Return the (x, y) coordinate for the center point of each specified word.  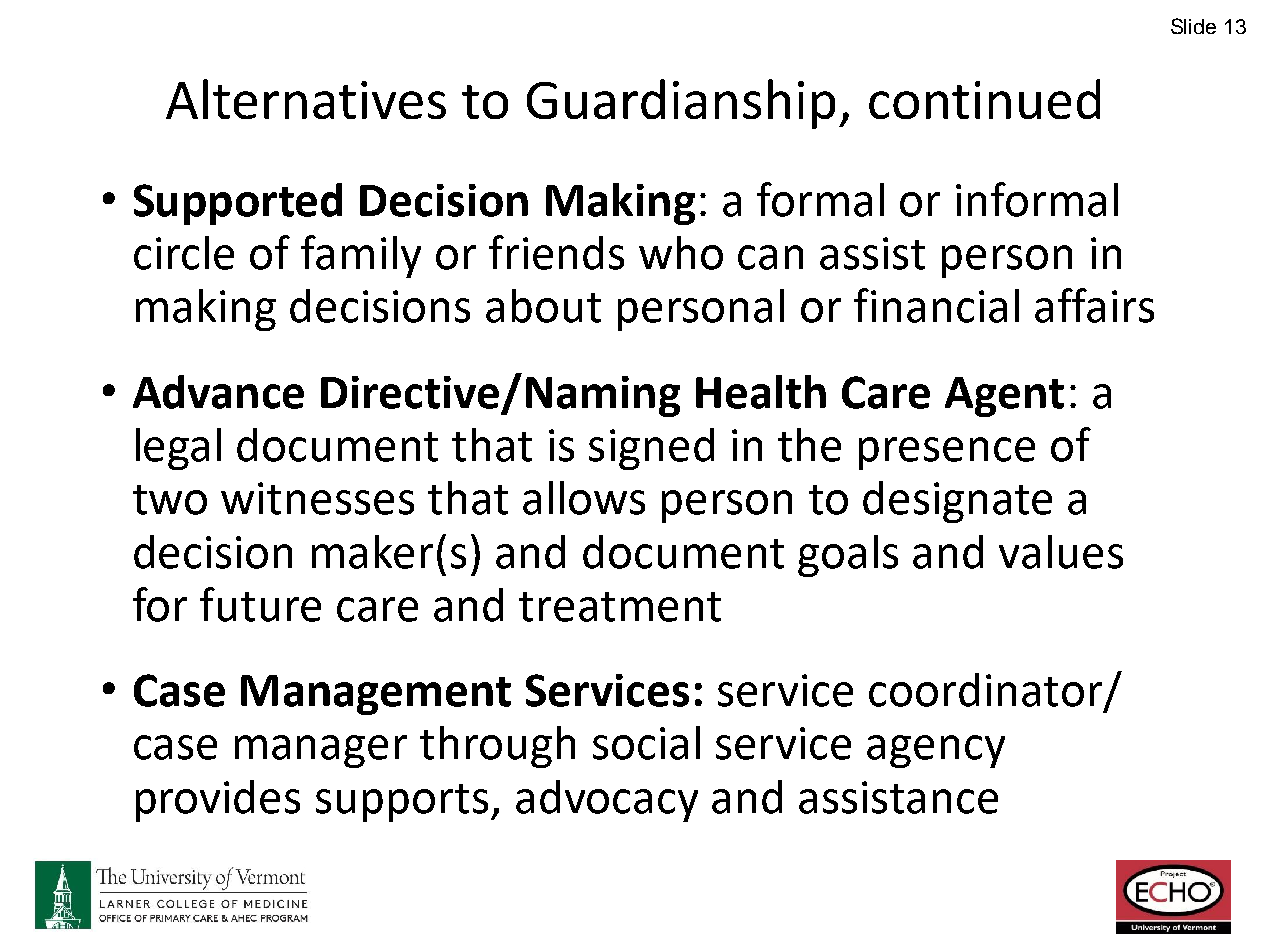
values (1061, 552)
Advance (218, 392)
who (681, 253)
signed (651, 449)
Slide (1193, 26)
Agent (1004, 397)
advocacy (607, 801)
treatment (620, 607)
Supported (238, 204)
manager (321, 751)
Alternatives (306, 99)
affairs (1094, 305)
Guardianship (681, 104)
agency (936, 751)
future (260, 604)
